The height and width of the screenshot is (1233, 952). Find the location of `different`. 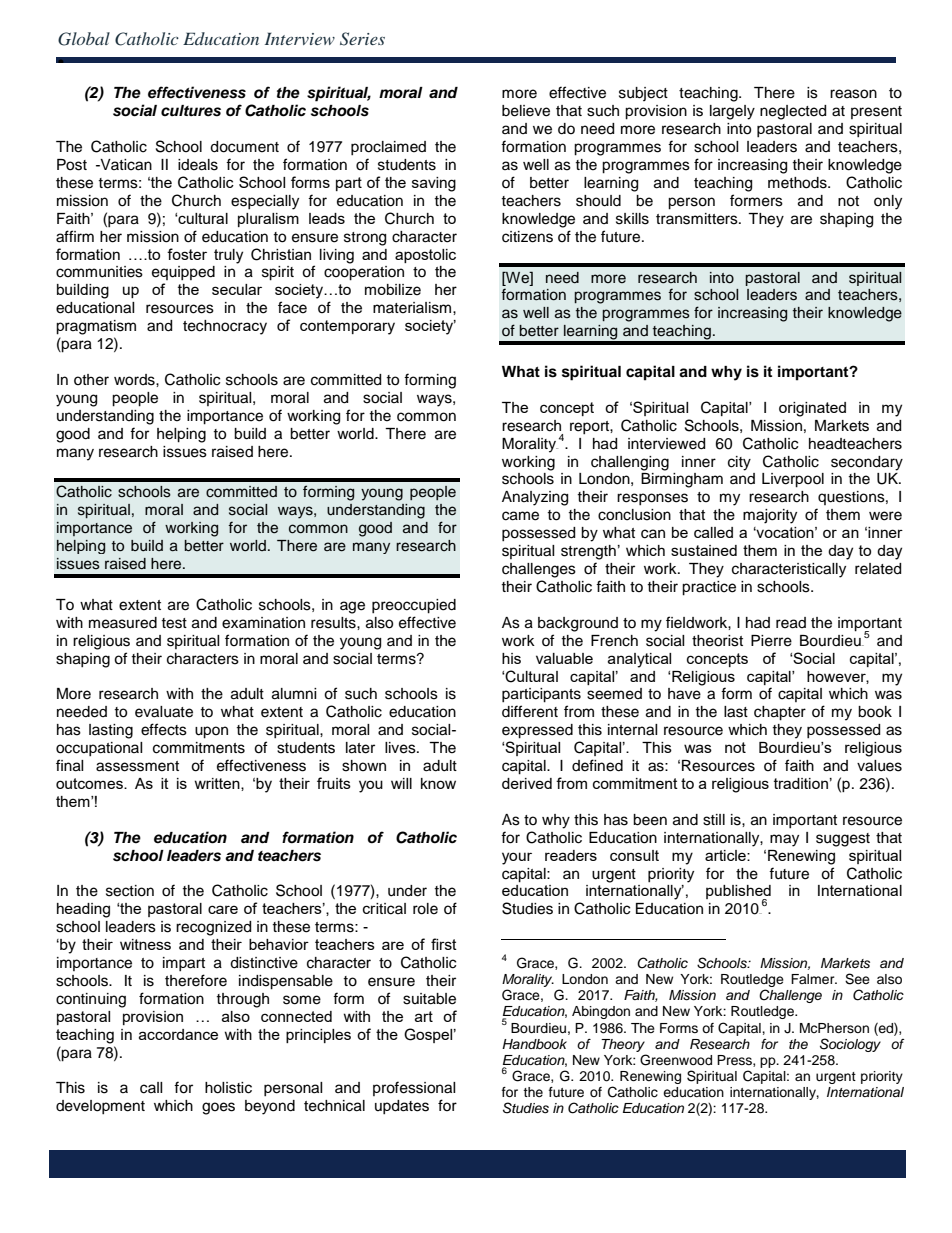

different is located at coordinates (530, 711).
